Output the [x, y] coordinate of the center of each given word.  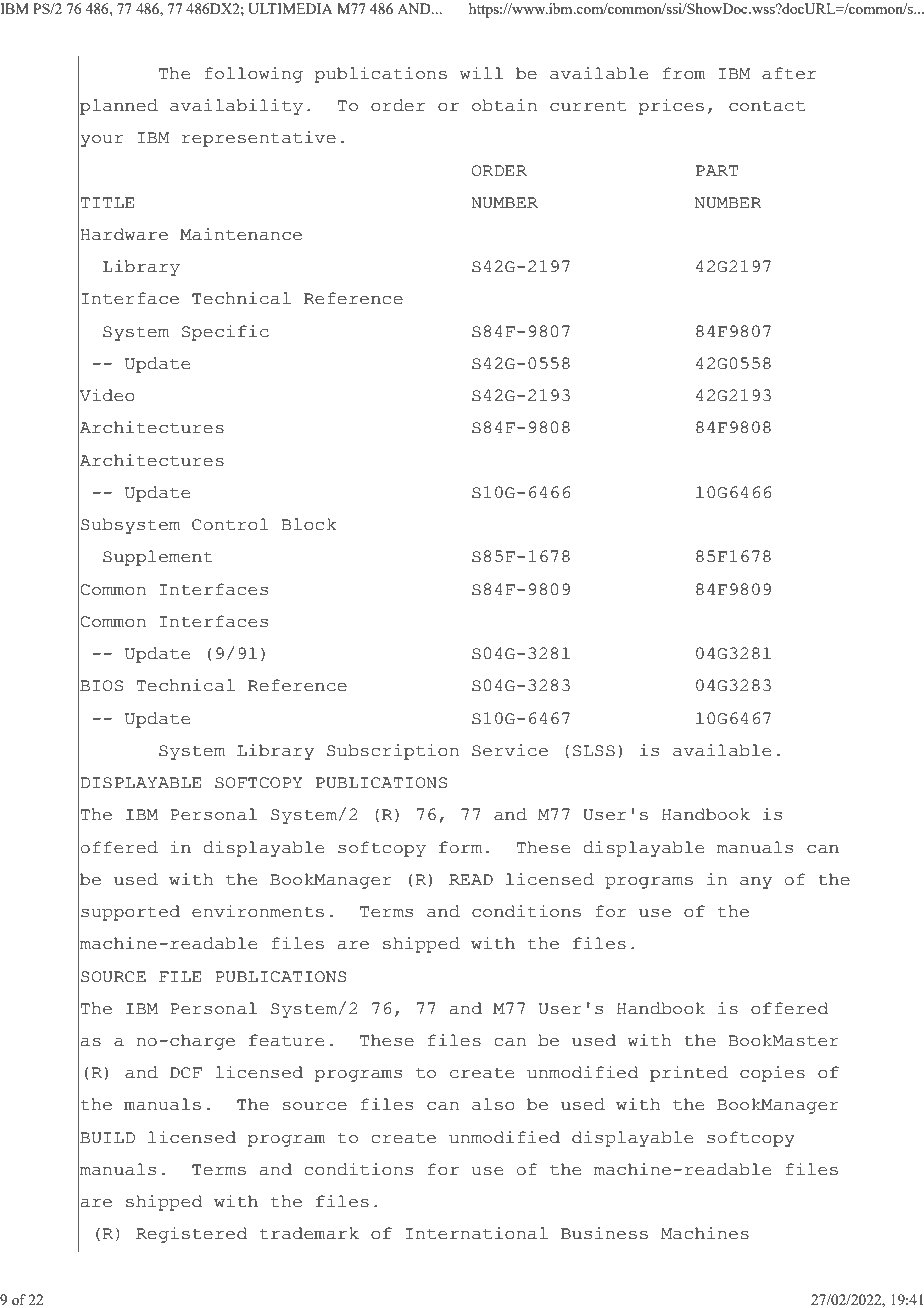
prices [671, 107]
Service [510, 750]
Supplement [158, 558]
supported [130, 913]
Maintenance [241, 234]
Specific [225, 333]
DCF [186, 1073]
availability [236, 107]
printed [689, 1074]
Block [309, 524]
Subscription [393, 752]
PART [717, 170]
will [481, 73]
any [756, 883]
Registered [192, 1235]
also [493, 1104]
